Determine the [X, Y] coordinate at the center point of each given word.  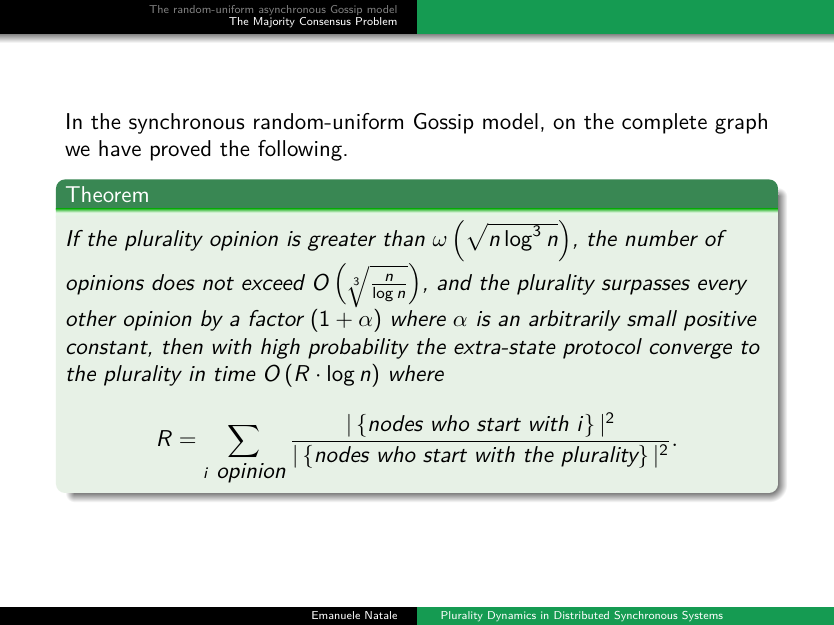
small [652, 318]
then [183, 346]
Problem [376, 21]
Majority [274, 22]
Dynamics [512, 616]
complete [664, 123]
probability [358, 348]
